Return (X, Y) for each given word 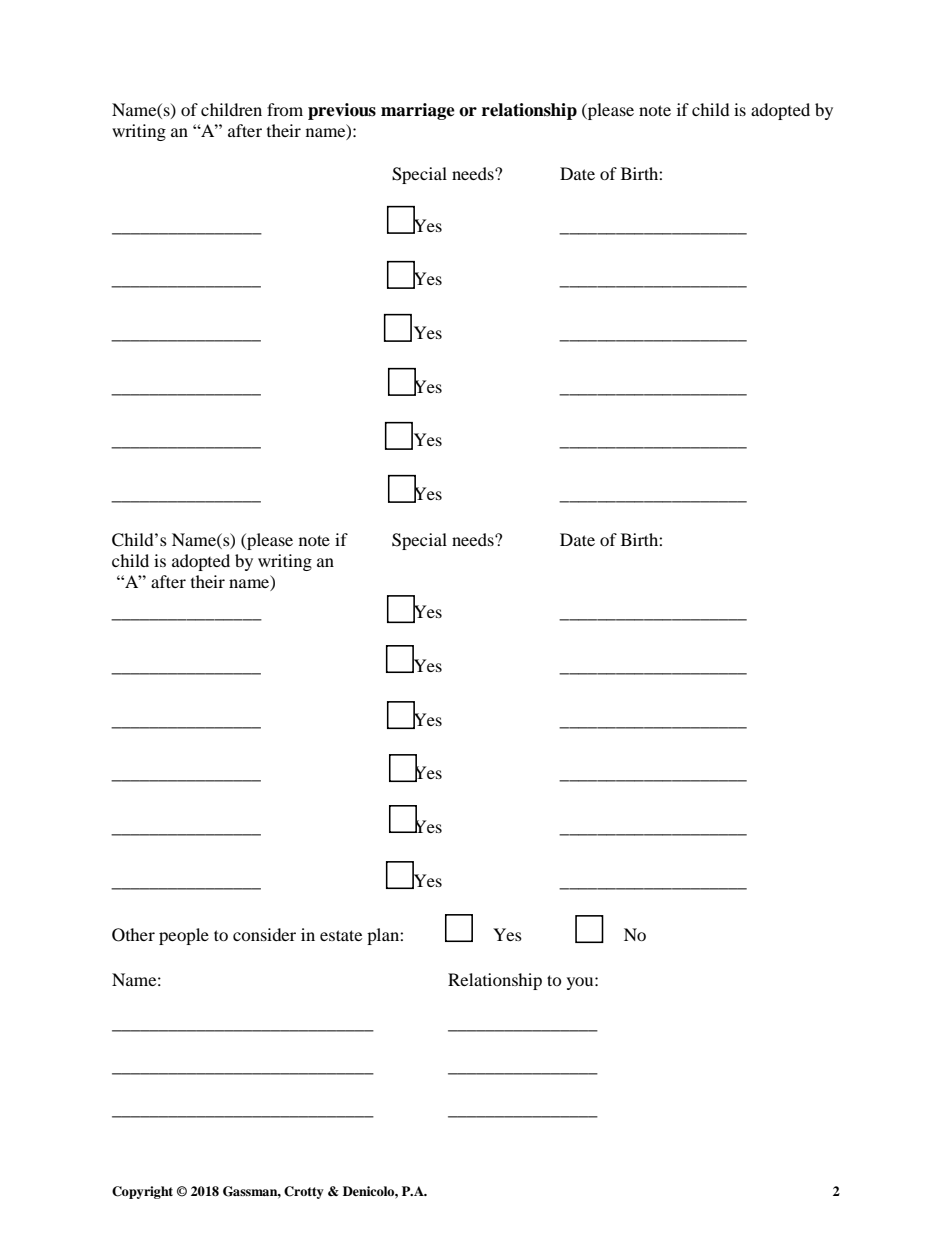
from (285, 109)
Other (133, 935)
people (184, 936)
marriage (418, 111)
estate (341, 935)
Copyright (142, 1192)
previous (342, 111)
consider (264, 934)
